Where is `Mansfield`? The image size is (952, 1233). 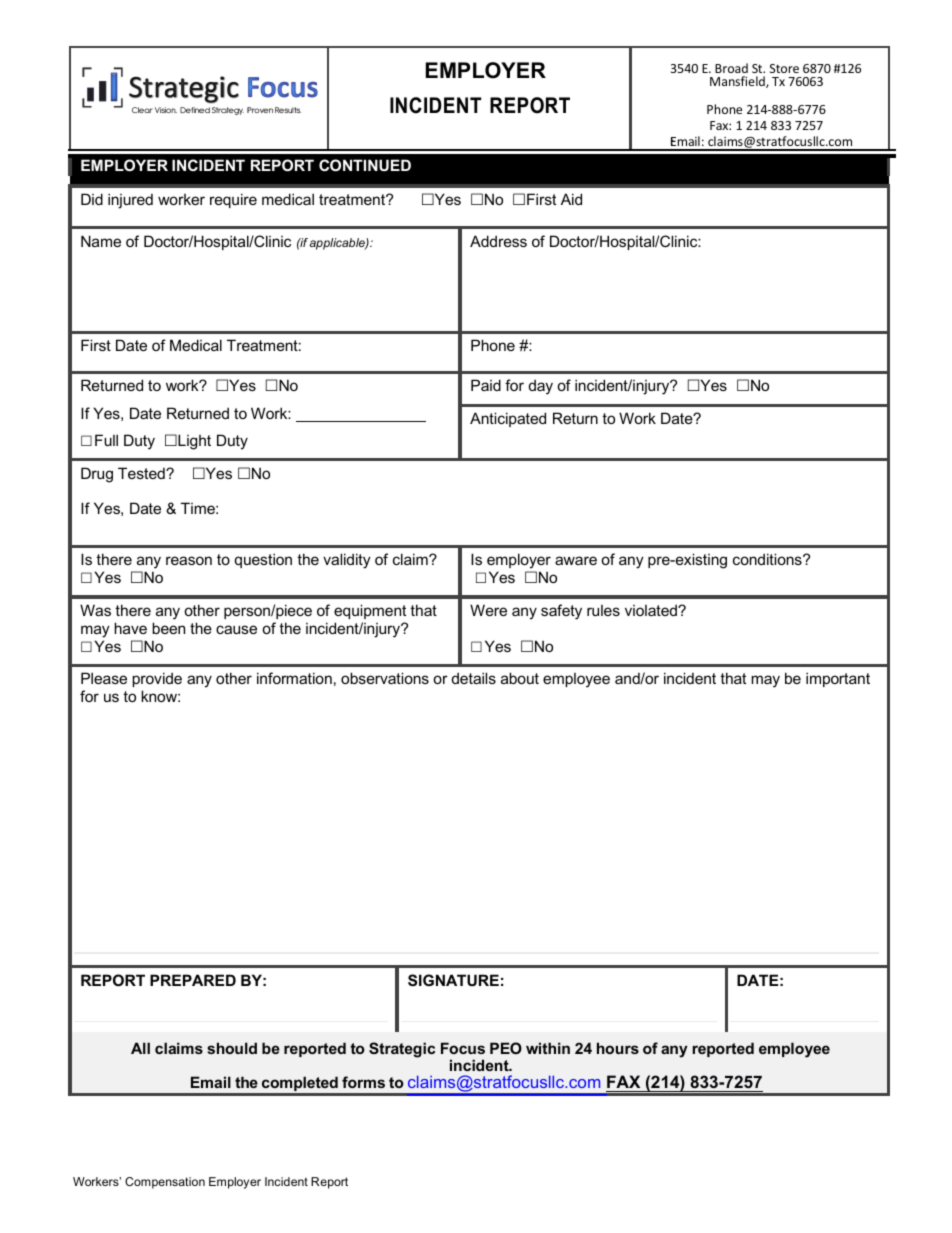
Mansfield is located at coordinates (738, 82).
